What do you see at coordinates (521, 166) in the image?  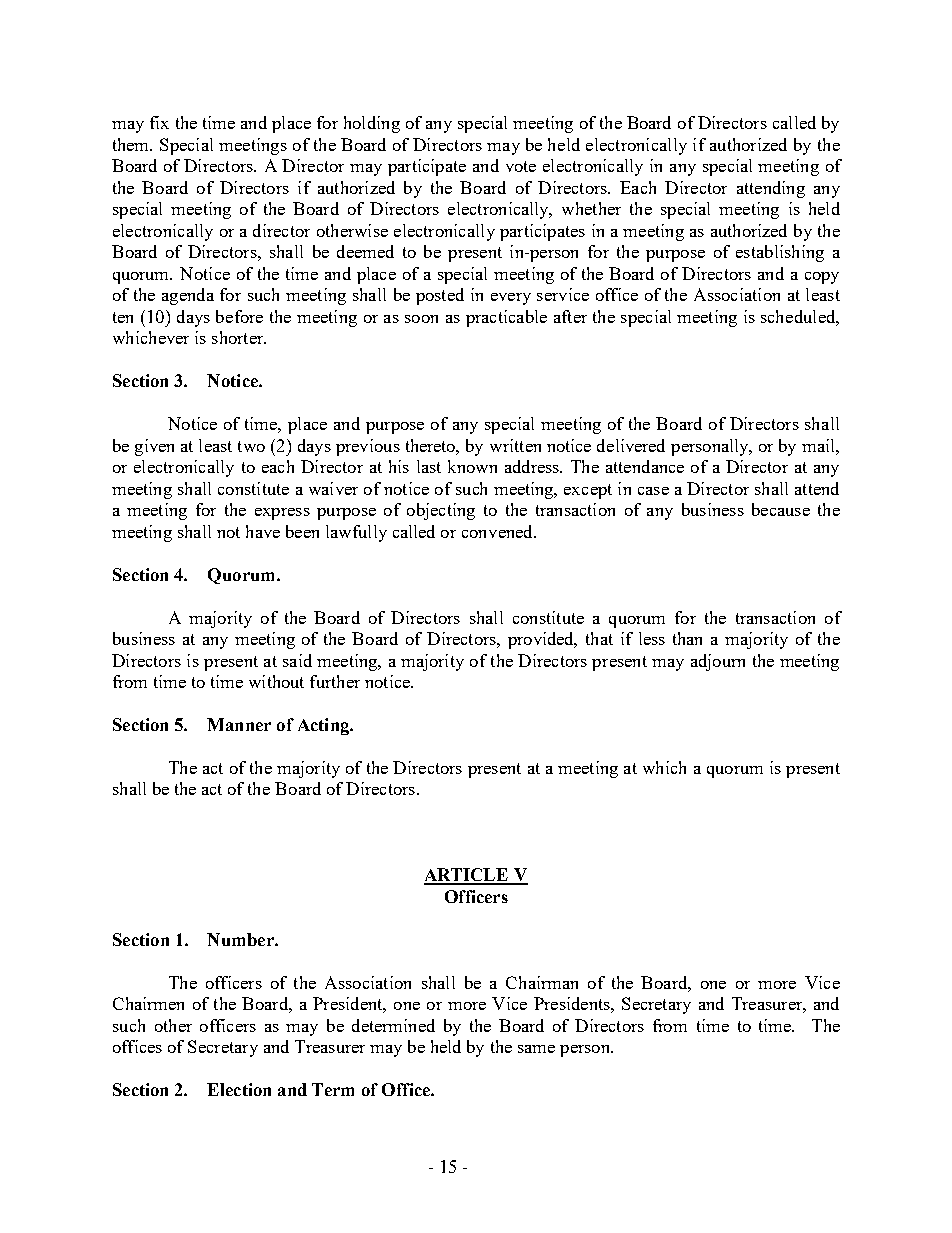 I see `vote` at bounding box center [521, 166].
